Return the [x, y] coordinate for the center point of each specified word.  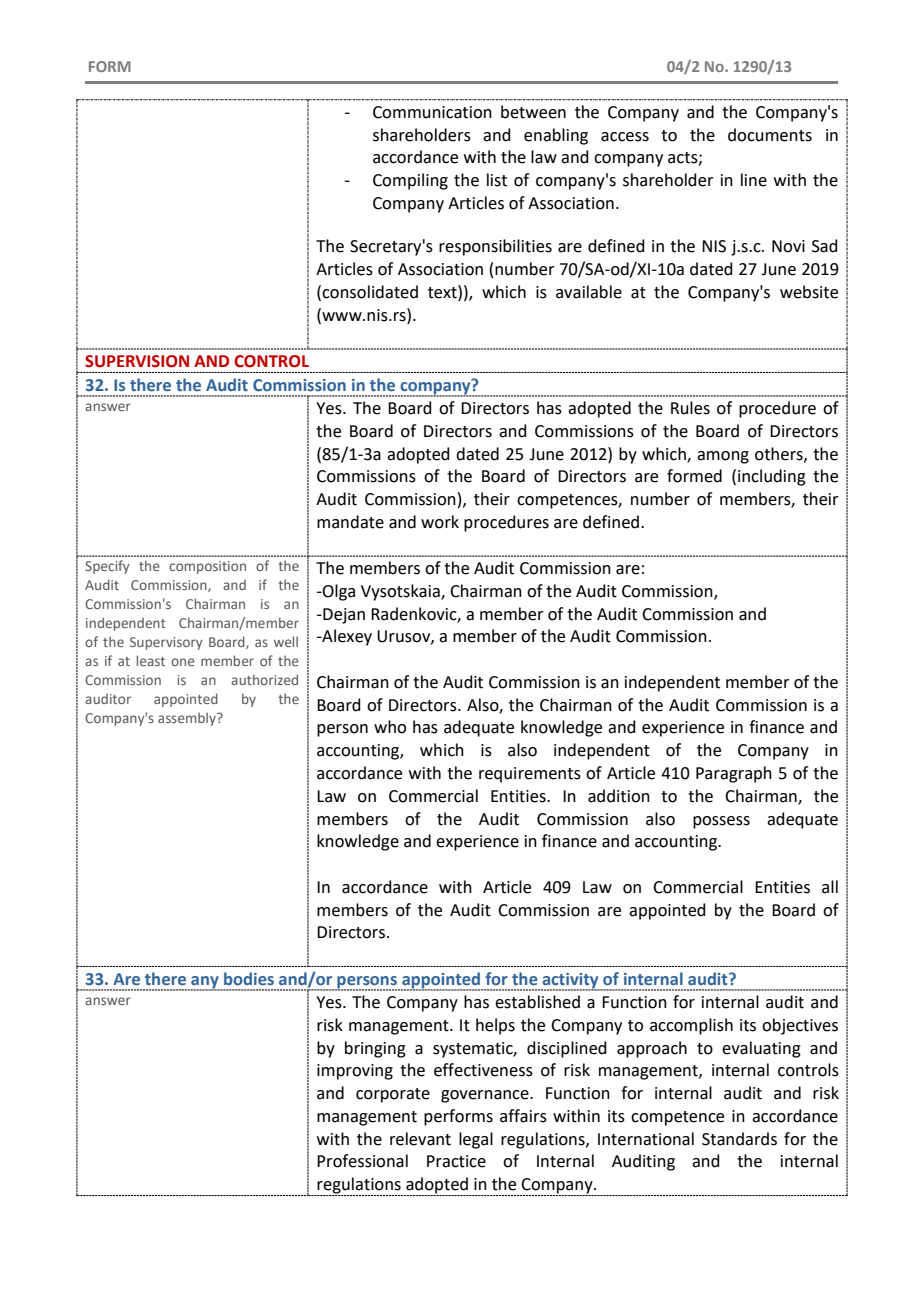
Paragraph [734, 774]
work [440, 522]
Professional [362, 1161]
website [809, 292]
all [830, 887]
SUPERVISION [137, 361]
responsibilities [495, 247]
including [772, 477]
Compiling [410, 181]
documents [770, 135]
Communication [432, 112]
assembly [188, 719]
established [537, 1002]
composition [207, 567]
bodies [249, 978]
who [390, 727]
